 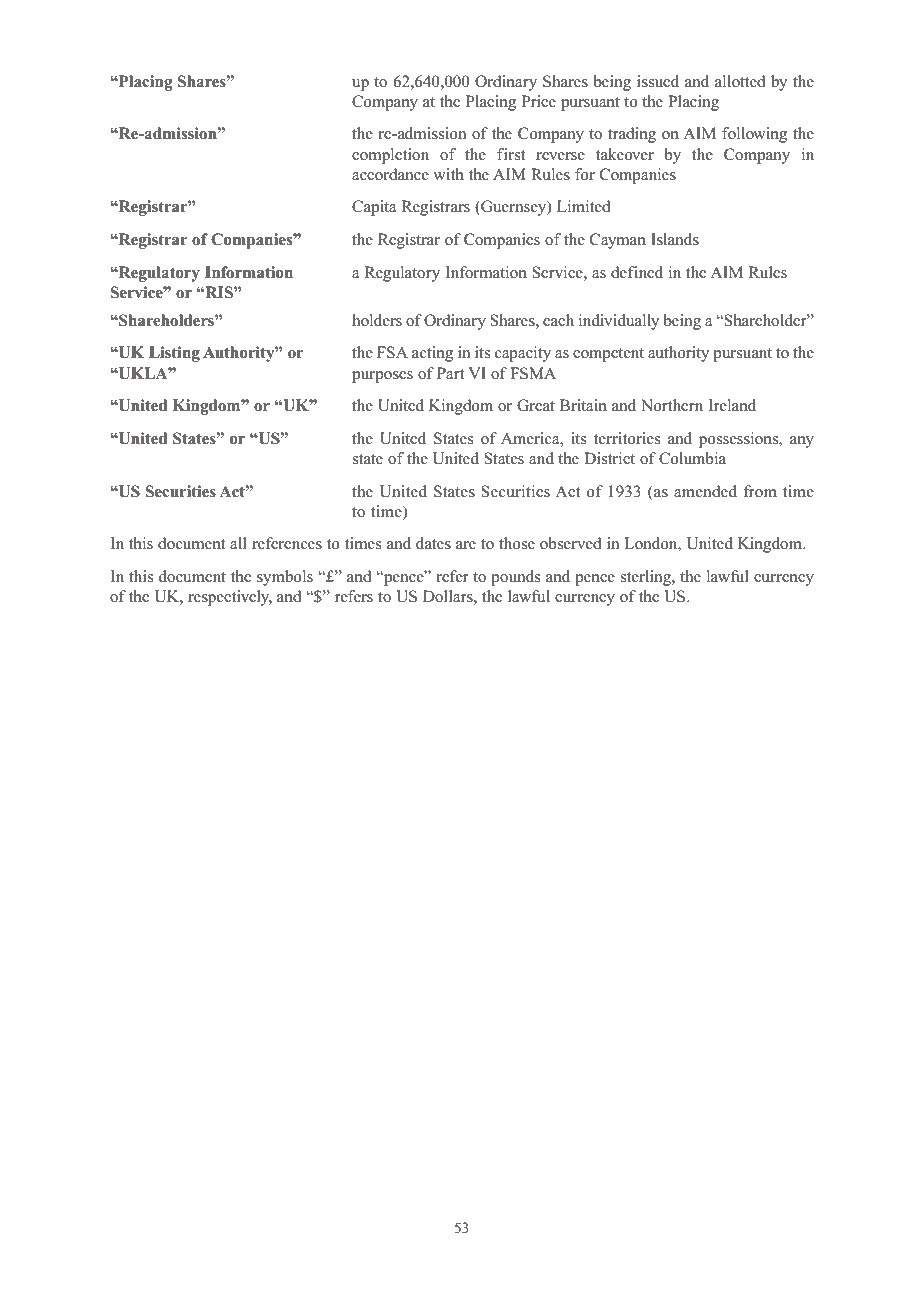 I want to click on Cayman, so click(x=618, y=241).
